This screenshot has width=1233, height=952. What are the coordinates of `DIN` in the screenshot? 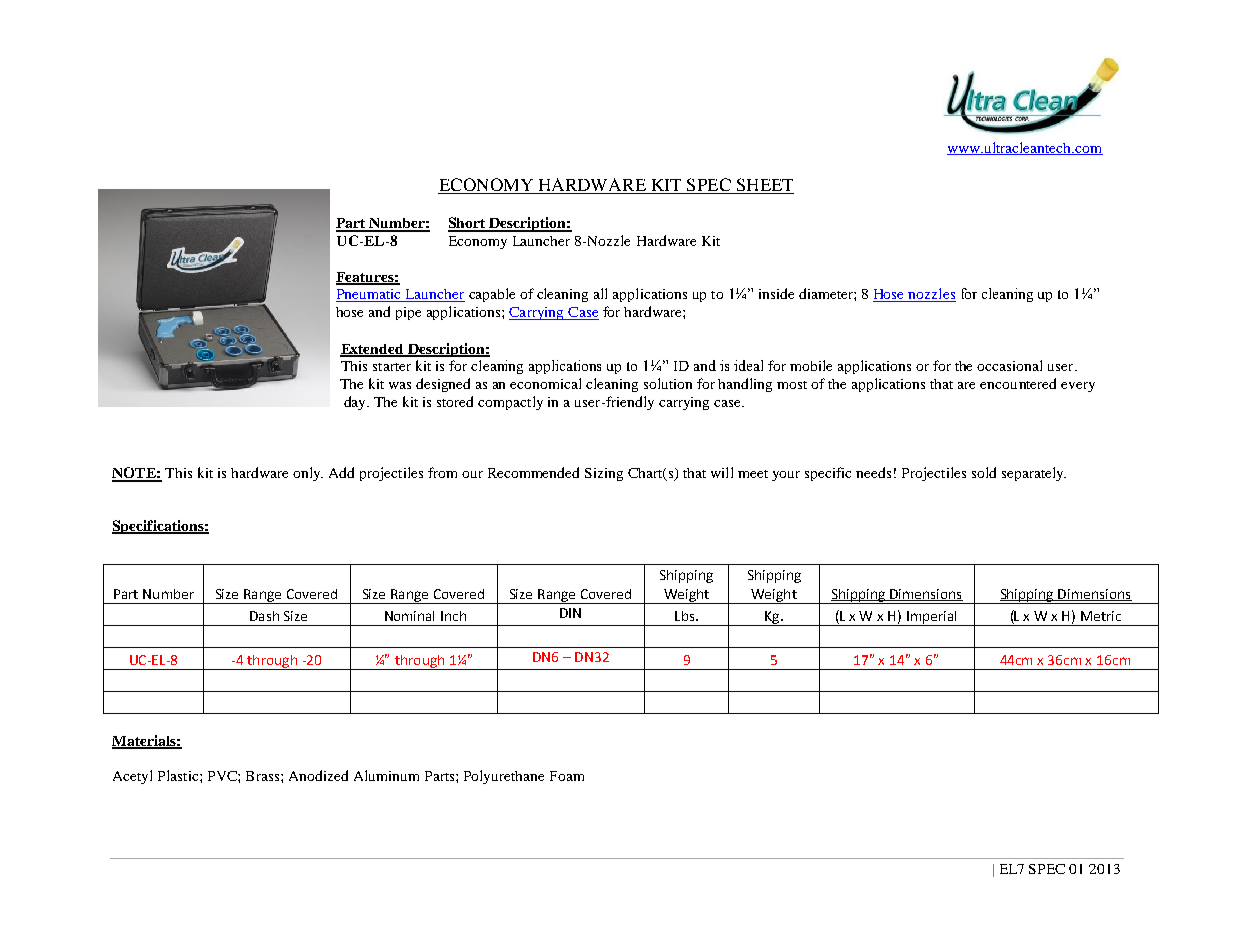 It's located at (570, 613).
